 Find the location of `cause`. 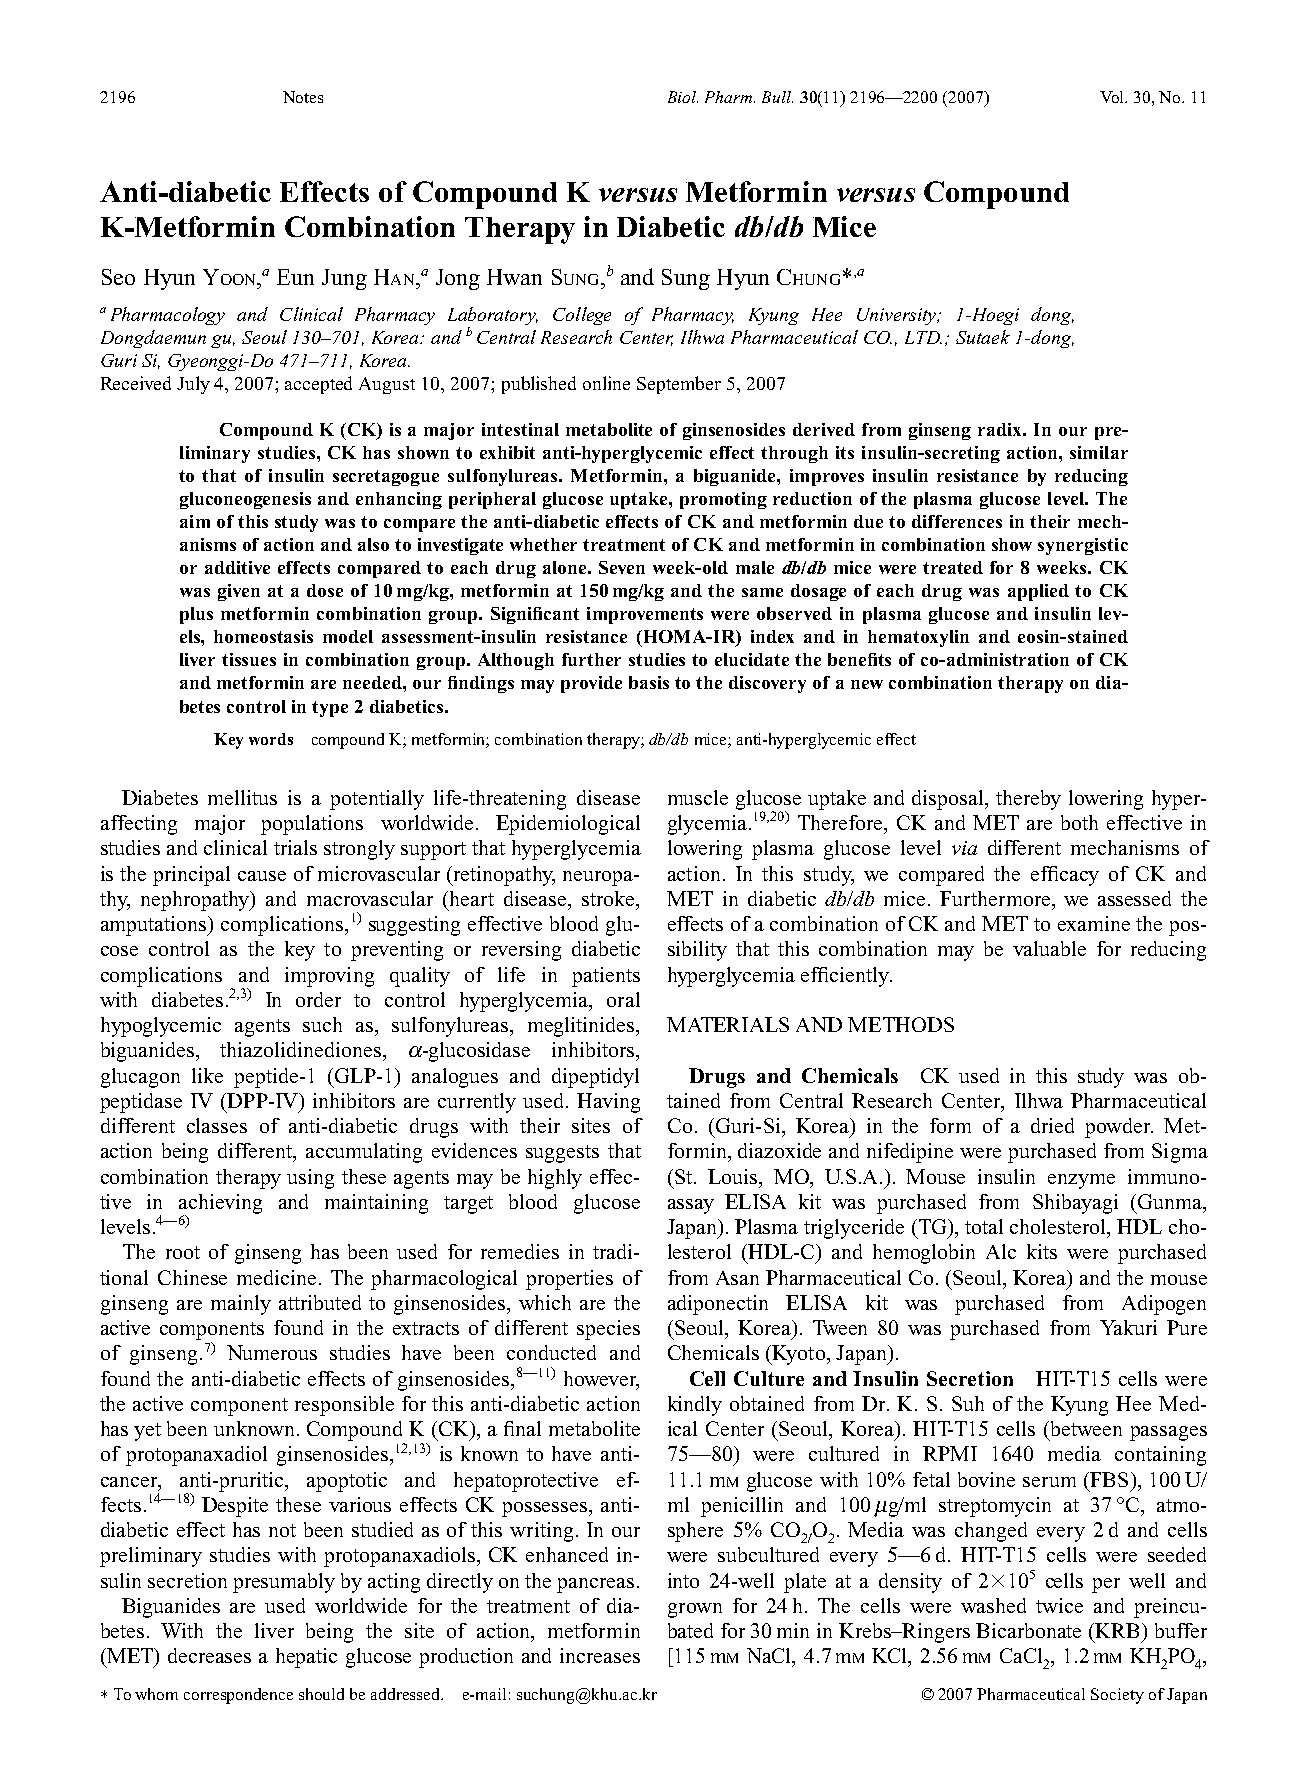

cause is located at coordinates (262, 876).
